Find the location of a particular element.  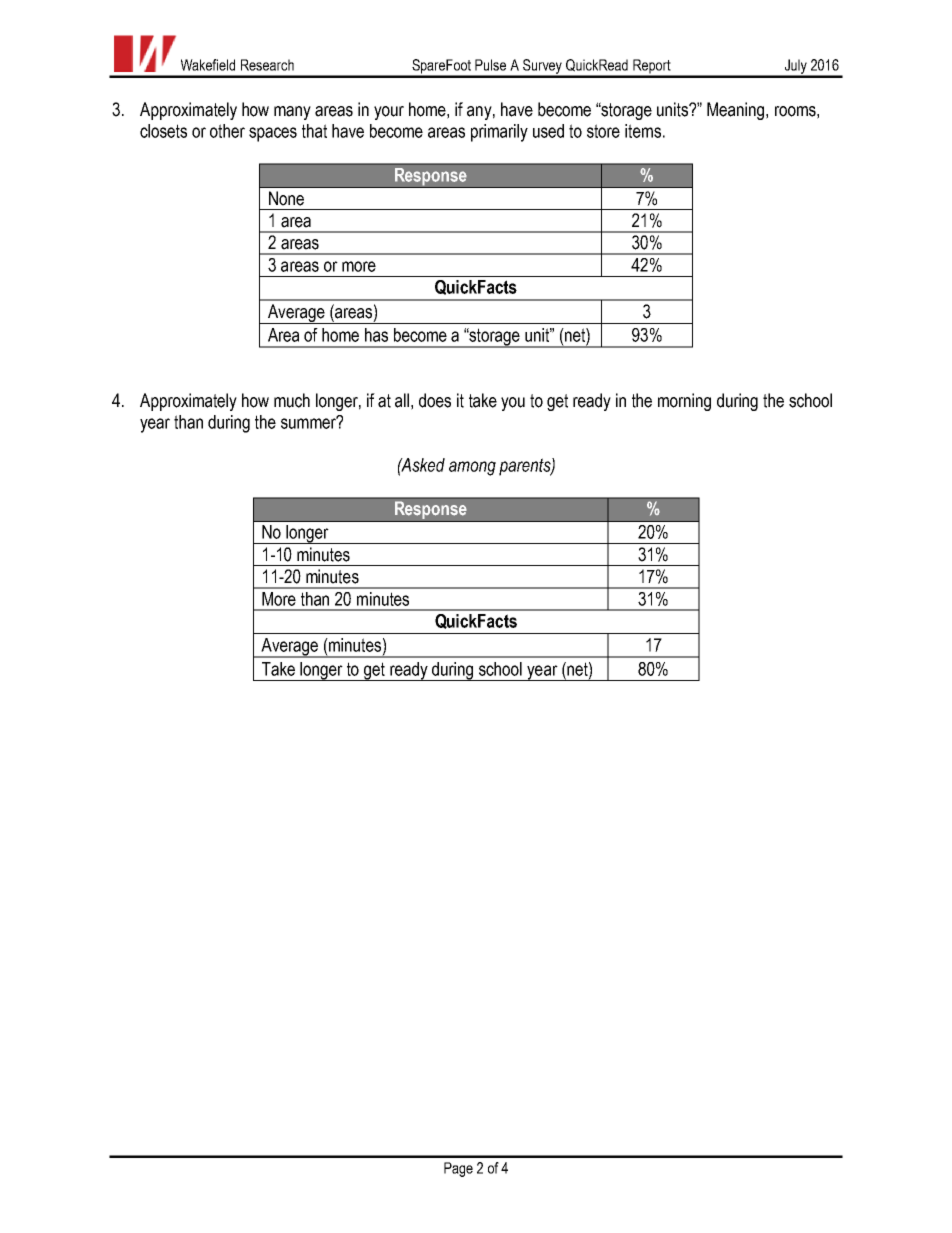

has is located at coordinates (376, 335).
